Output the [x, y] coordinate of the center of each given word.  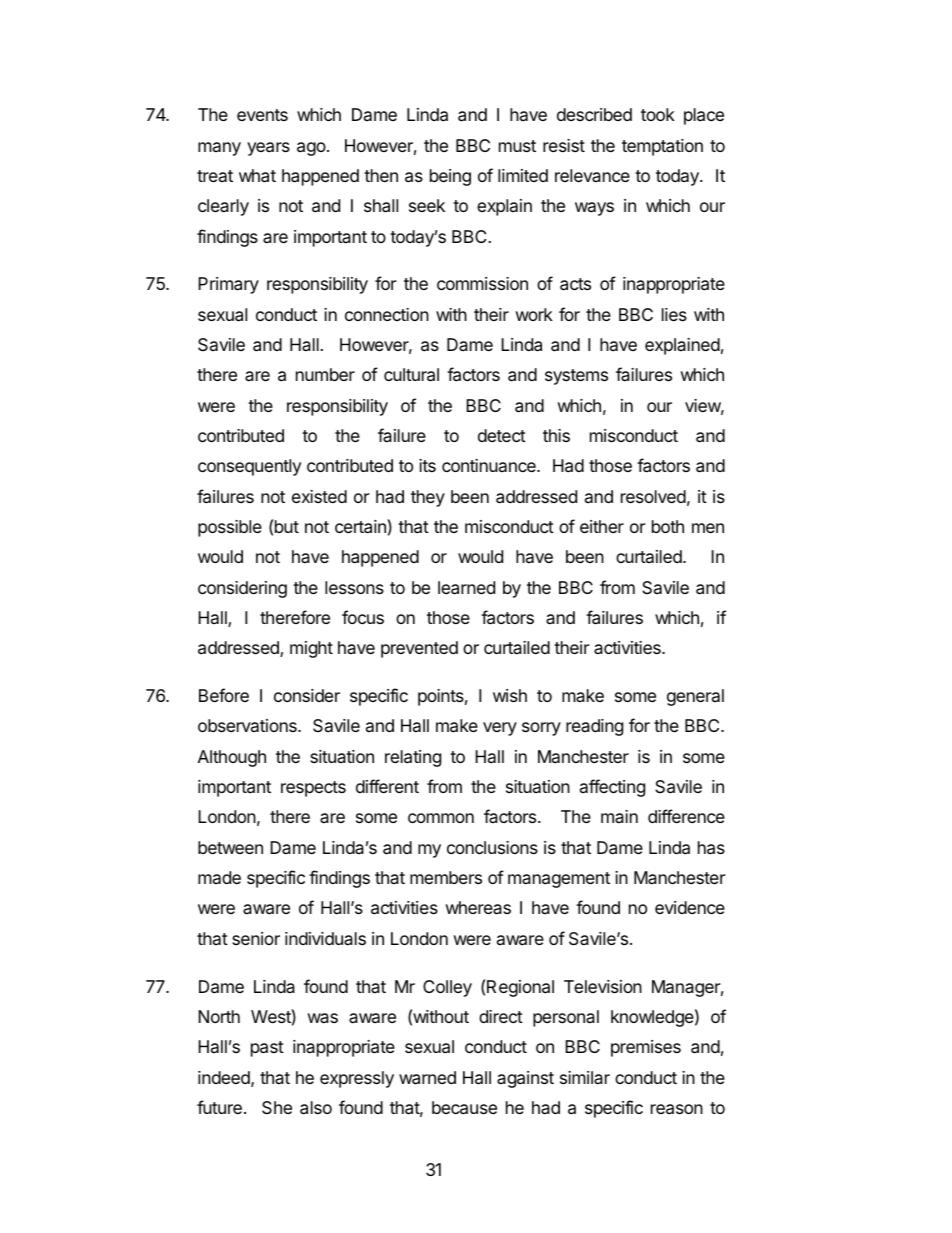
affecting [612, 788]
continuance [490, 465]
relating [413, 758]
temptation [662, 147]
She [277, 1107]
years [268, 149]
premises [646, 1048]
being [450, 177]
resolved [653, 496]
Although [232, 758]
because [464, 1108]
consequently [249, 467]
